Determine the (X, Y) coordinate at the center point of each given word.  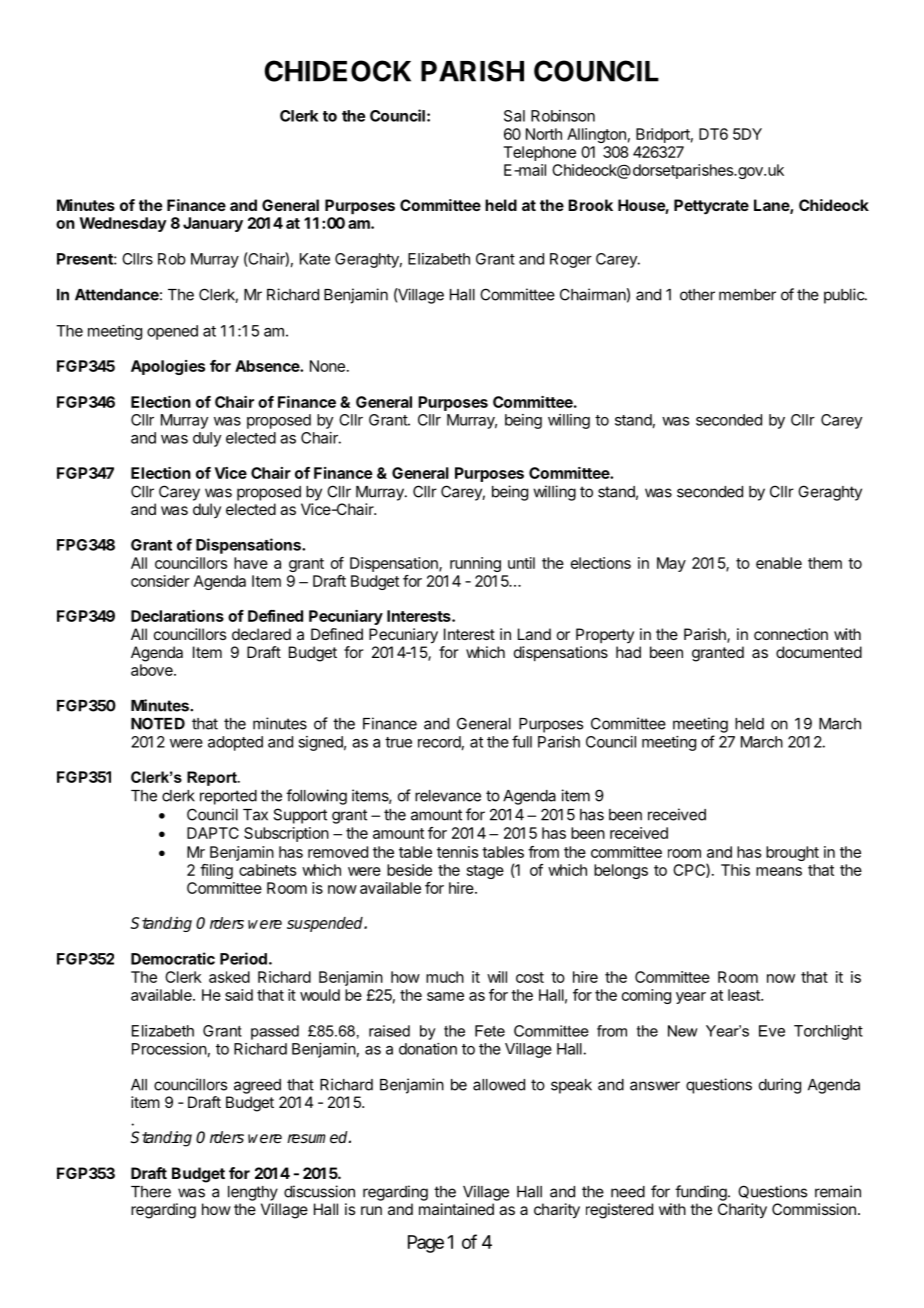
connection (791, 634)
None (327, 366)
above (153, 670)
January (213, 224)
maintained (456, 1209)
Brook (590, 205)
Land (534, 634)
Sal (514, 116)
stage (485, 872)
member (747, 295)
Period (243, 958)
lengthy (253, 1193)
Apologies (168, 367)
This (735, 870)
